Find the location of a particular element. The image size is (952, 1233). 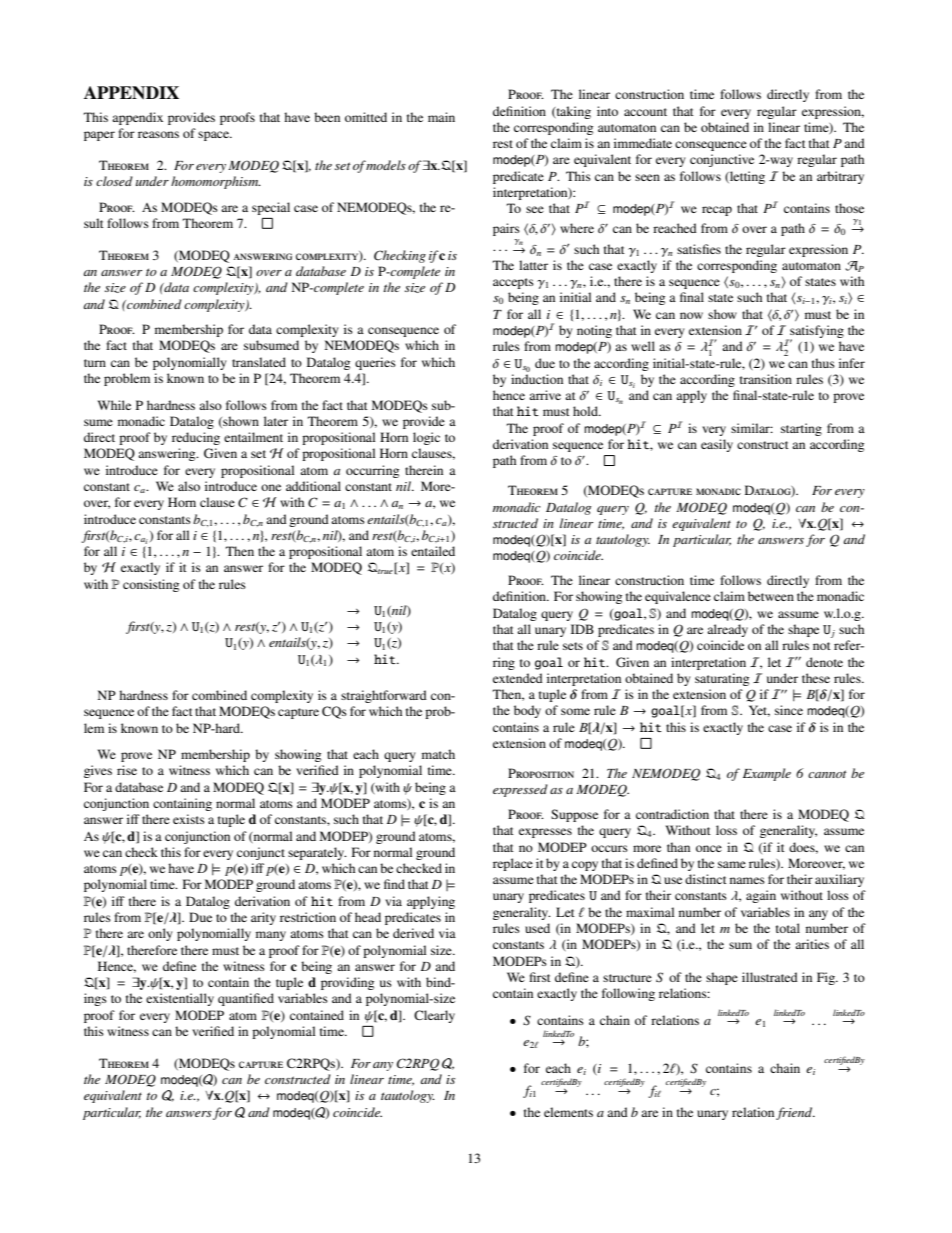

entailed is located at coordinates (433, 551).
